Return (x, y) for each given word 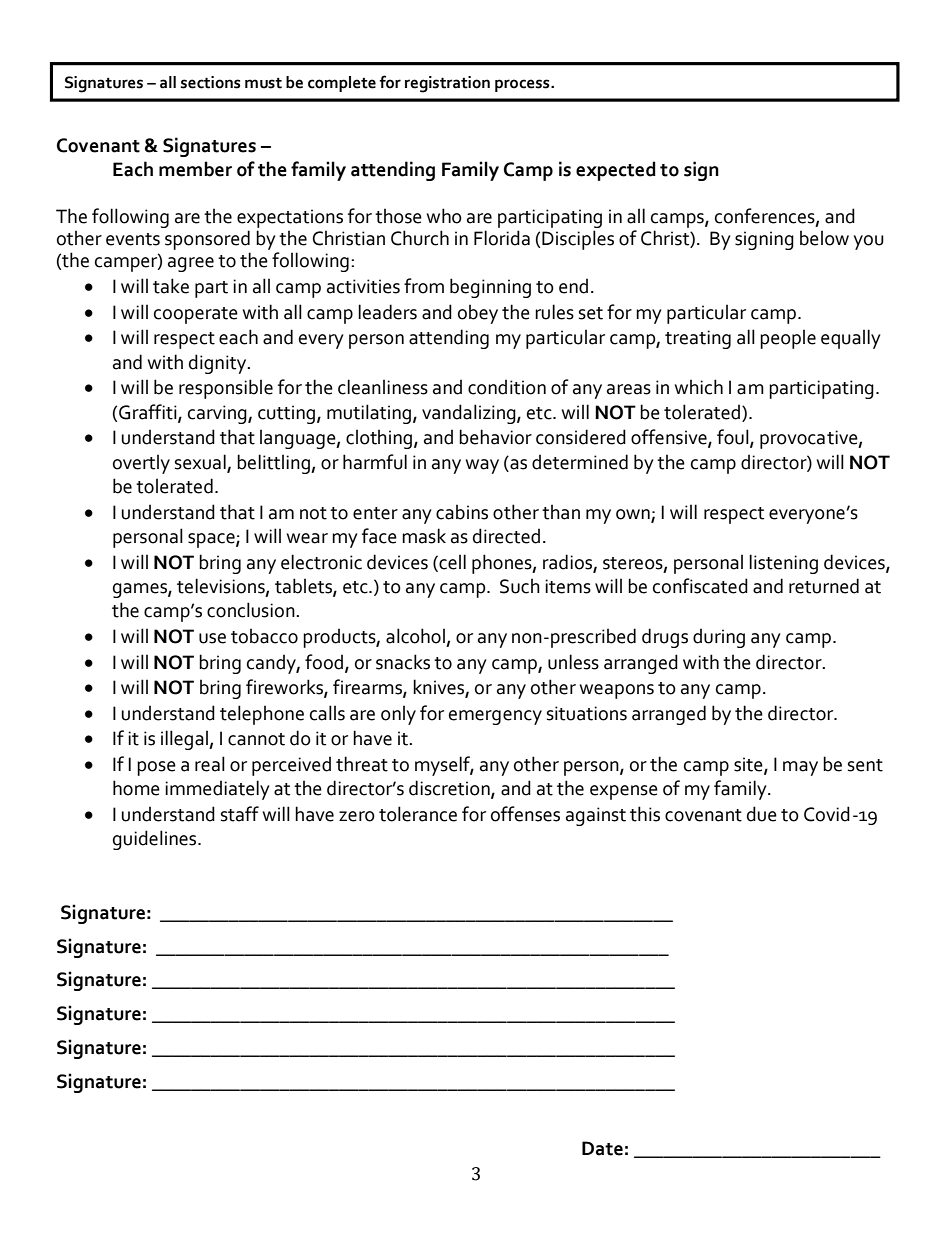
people (788, 339)
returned (824, 586)
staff (240, 814)
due (762, 814)
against (596, 816)
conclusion (252, 610)
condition (507, 387)
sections (210, 82)
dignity (219, 364)
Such (520, 586)
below (824, 238)
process (523, 85)
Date (602, 1148)
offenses (525, 814)
